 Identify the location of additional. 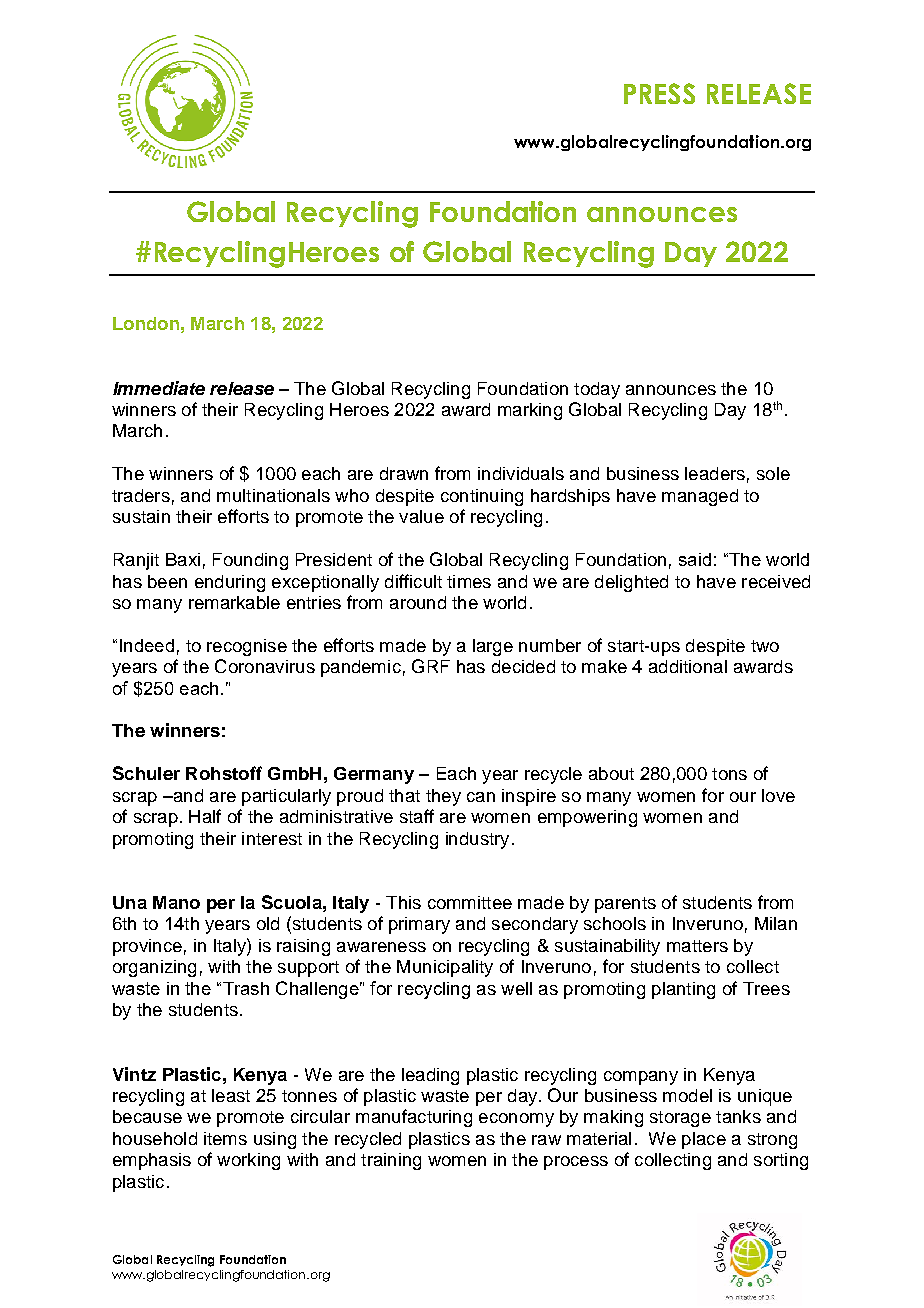
(688, 666).
